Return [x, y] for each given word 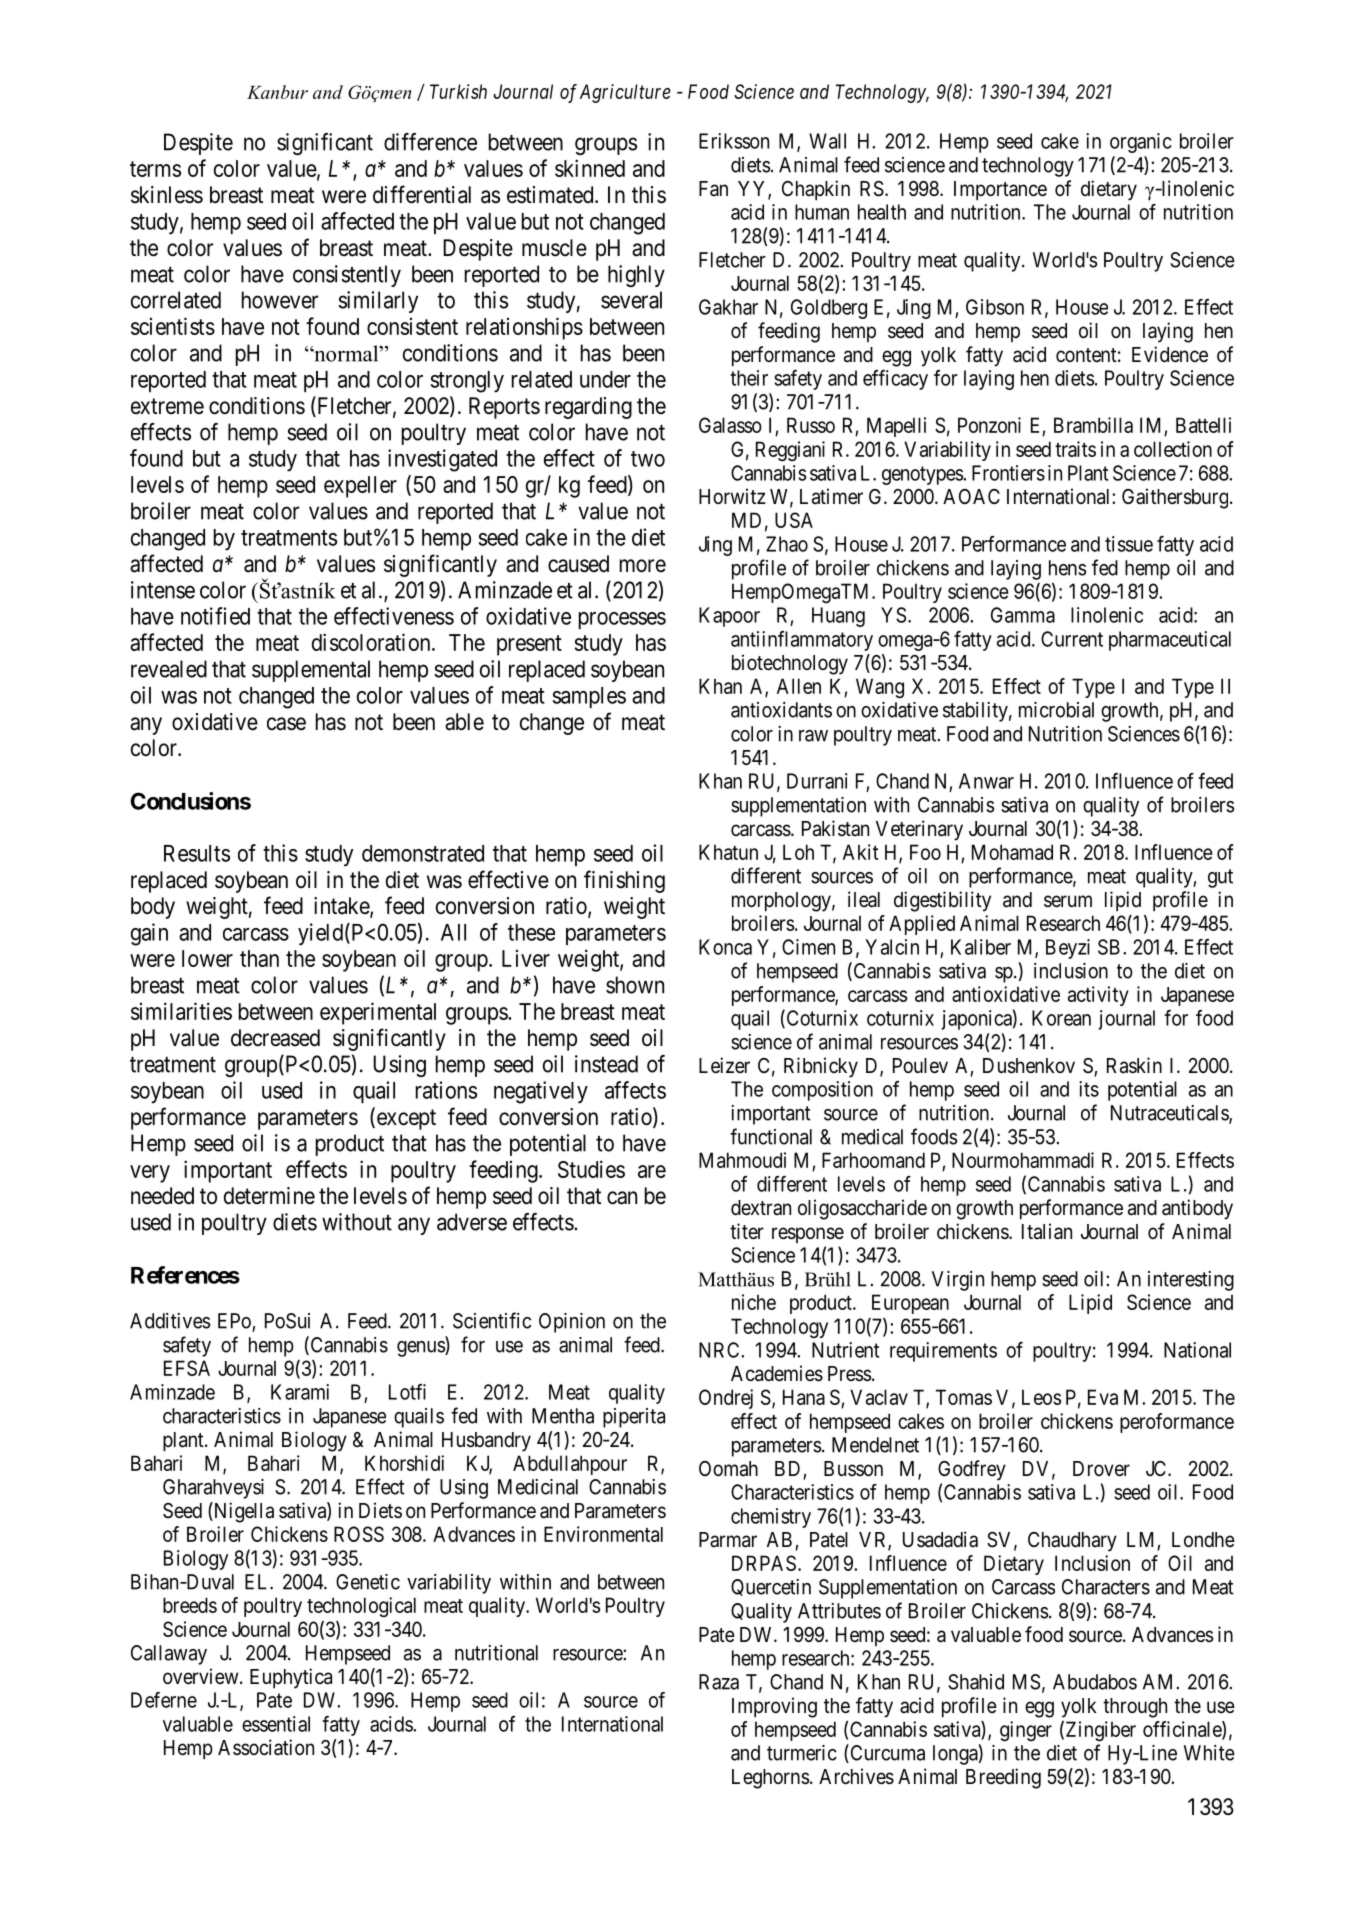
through [1135, 1708]
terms [155, 169]
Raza [719, 1682]
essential [276, 1724]
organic [1141, 143]
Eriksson [734, 141]
